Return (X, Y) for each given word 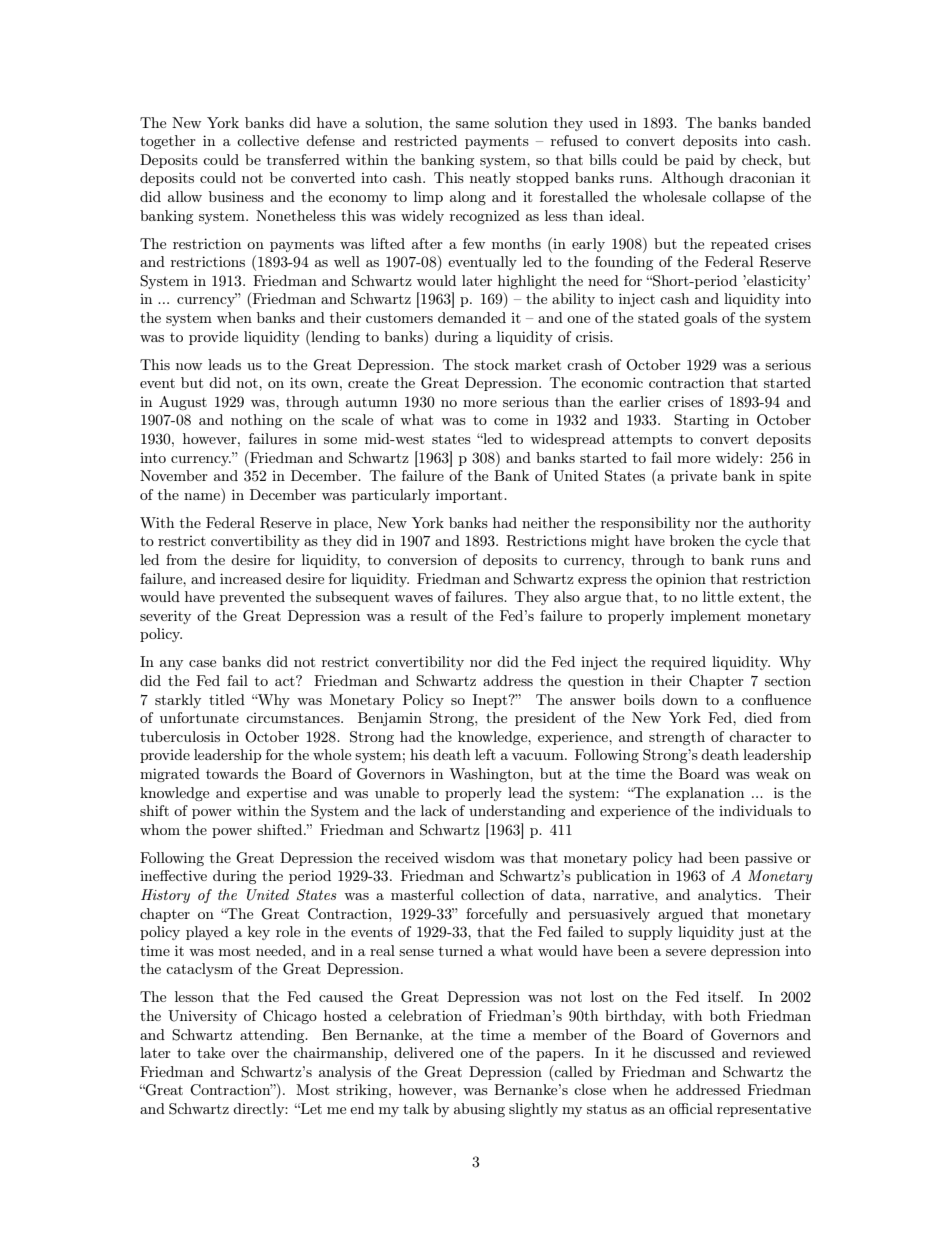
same (472, 124)
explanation (705, 794)
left (485, 754)
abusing (479, 1110)
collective (268, 140)
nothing (256, 421)
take (211, 1052)
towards (232, 773)
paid (699, 161)
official (691, 1108)
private (694, 477)
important (470, 496)
